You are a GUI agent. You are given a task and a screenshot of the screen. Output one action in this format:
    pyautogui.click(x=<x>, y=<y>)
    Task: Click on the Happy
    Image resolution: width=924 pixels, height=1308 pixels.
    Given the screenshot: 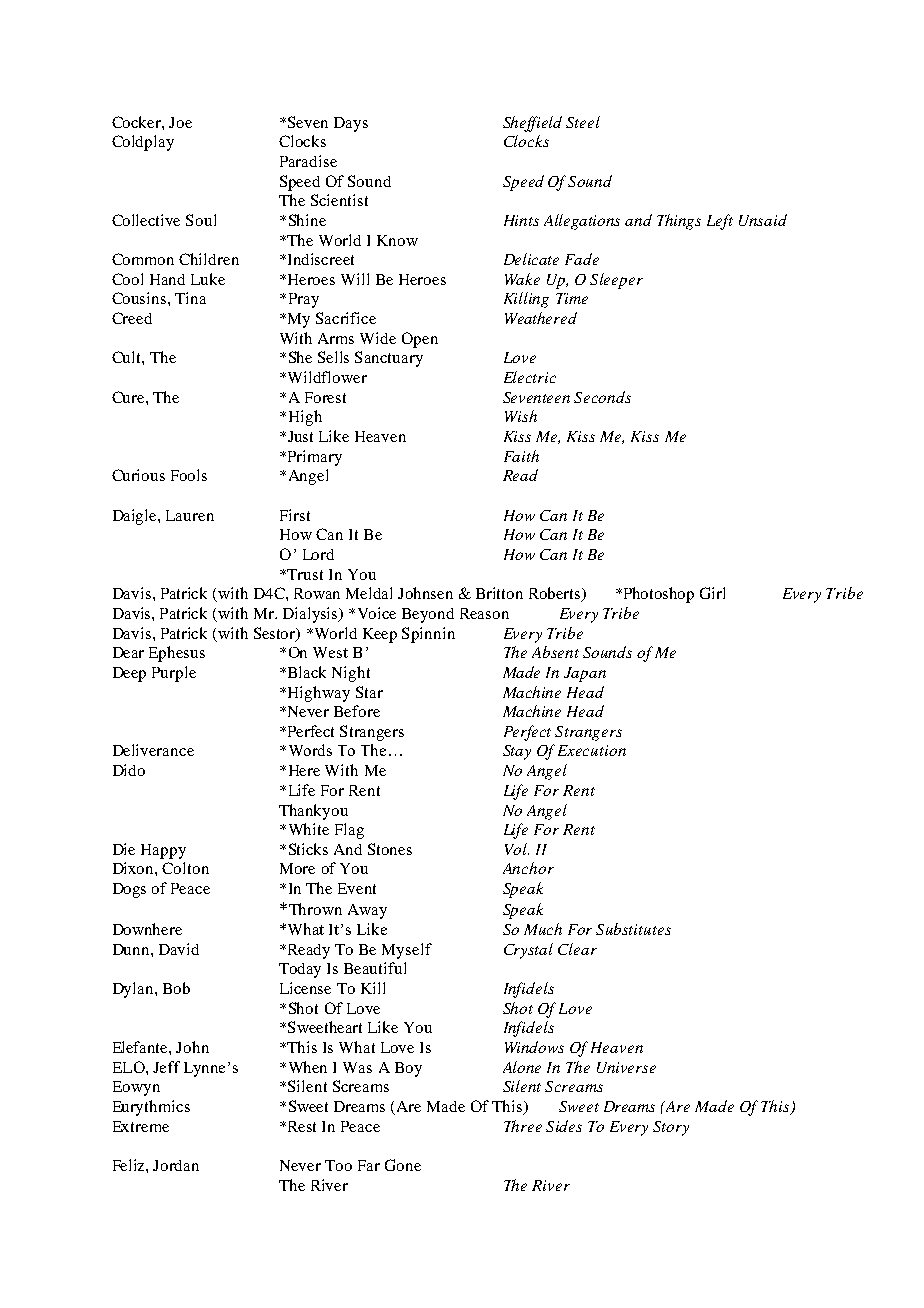 What is the action you would take?
    pyautogui.click(x=163, y=851)
